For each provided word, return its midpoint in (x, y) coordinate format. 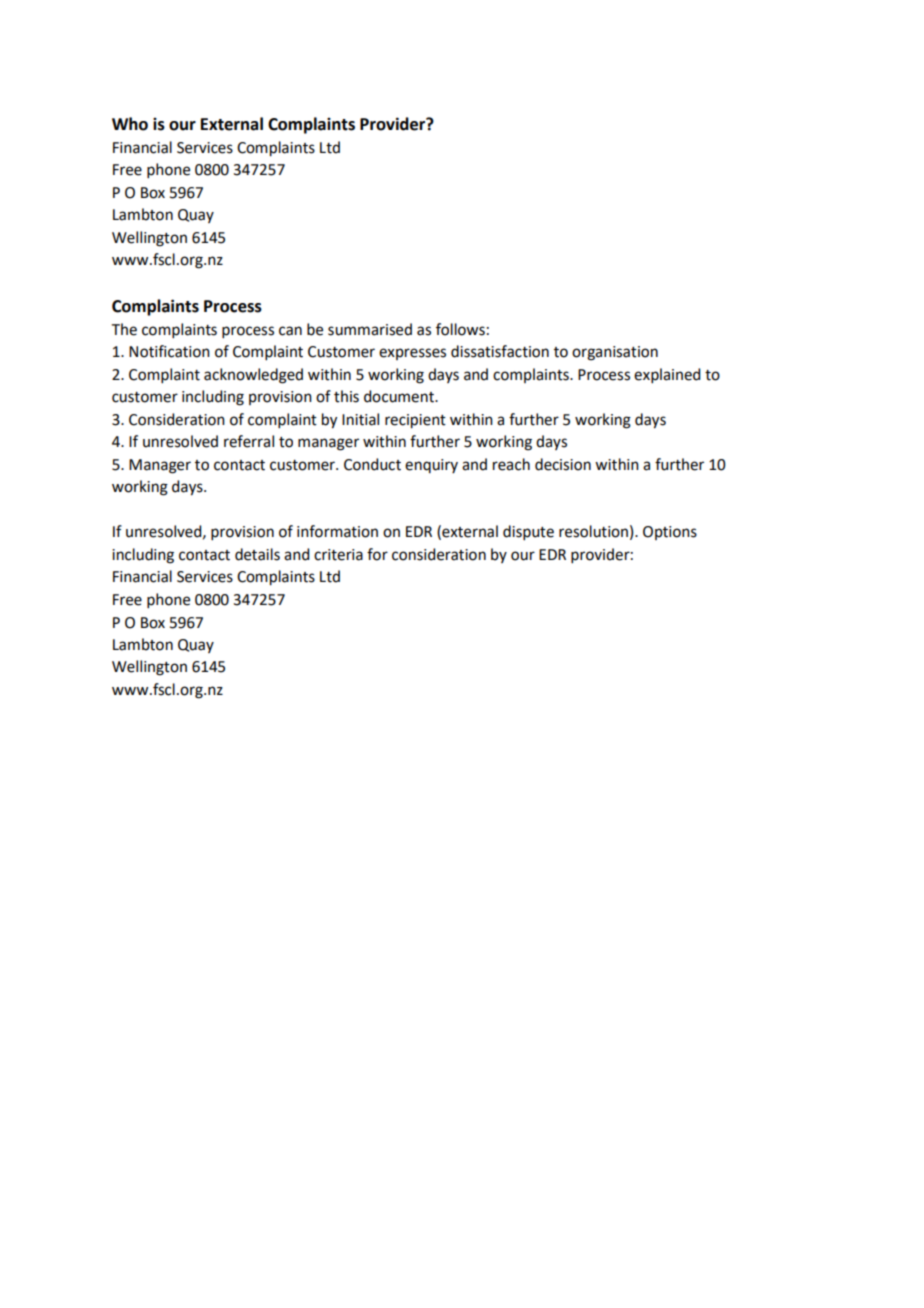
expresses (412, 354)
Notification (169, 351)
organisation (615, 353)
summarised (370, 329)
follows (460, 329)
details (257, 554)
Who (130, 124)
